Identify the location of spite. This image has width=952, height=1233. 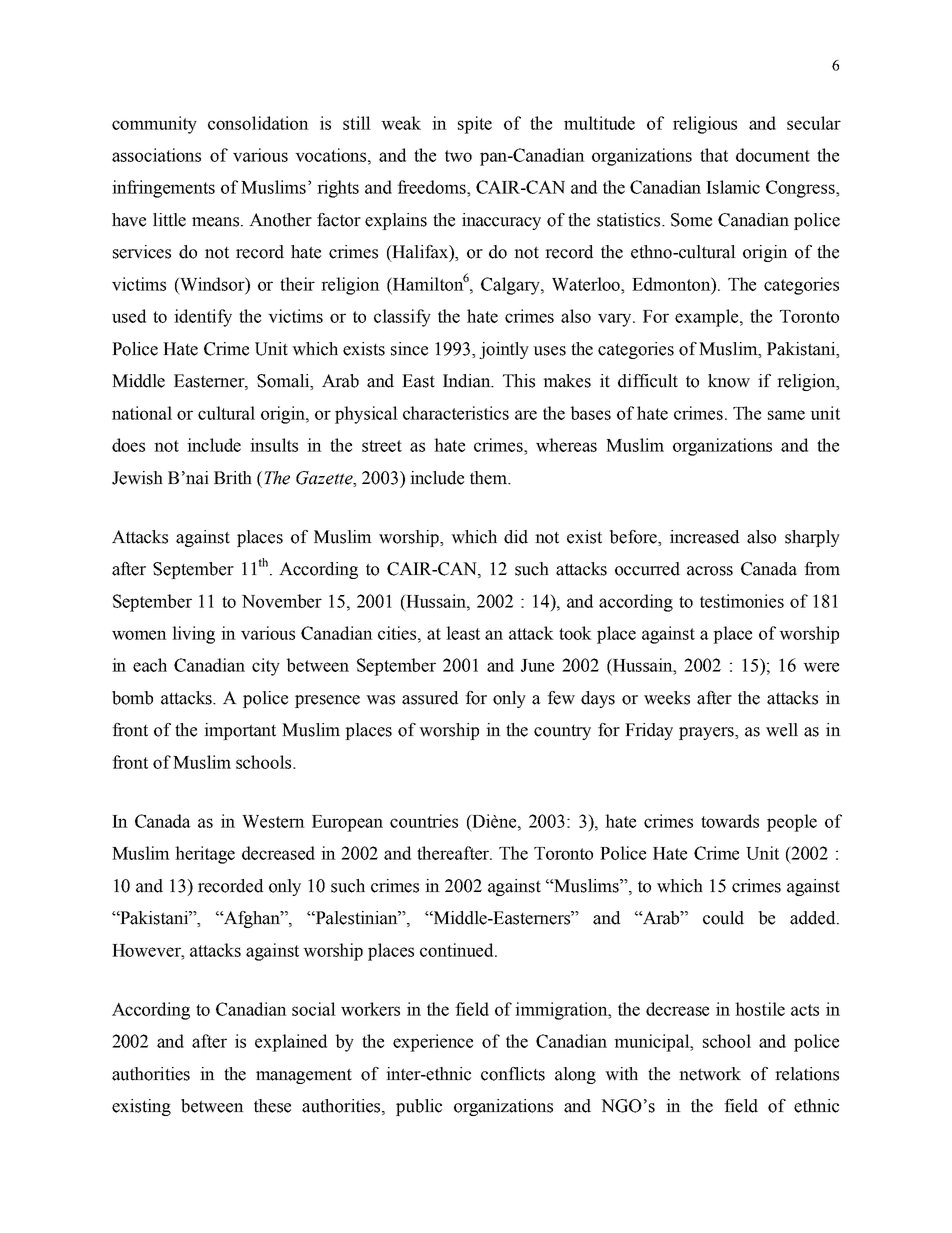
(475, 125).
